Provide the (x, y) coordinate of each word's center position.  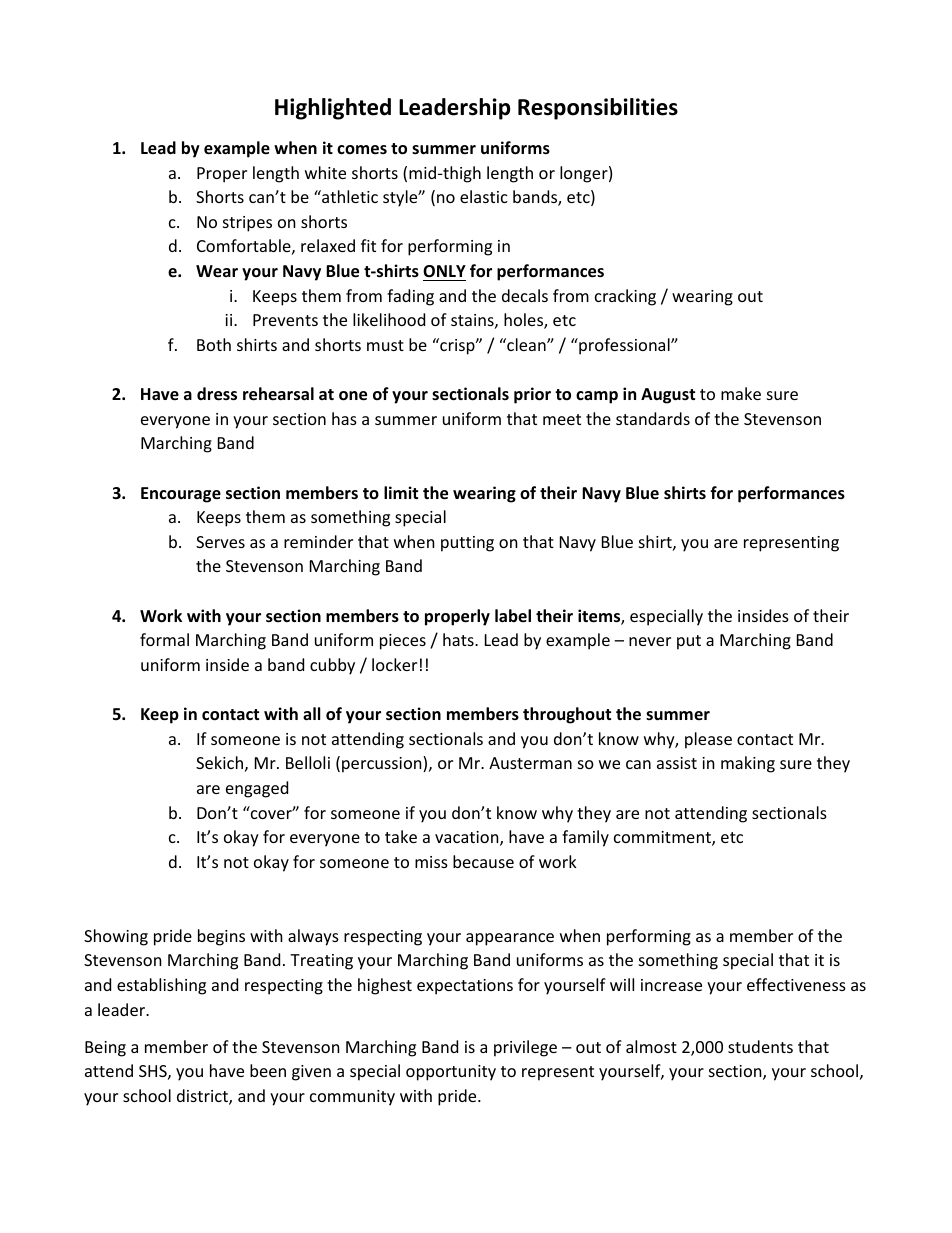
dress (217, 394)
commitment (663, 838)
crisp (457, 346)
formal (164, 639)
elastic (484, 196)
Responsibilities (598, 109)
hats (459, 639)
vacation (468, 838)
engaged (257, 789)
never (650, 641)
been (268, 1070)
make (741, 393)
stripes (247, 224)
